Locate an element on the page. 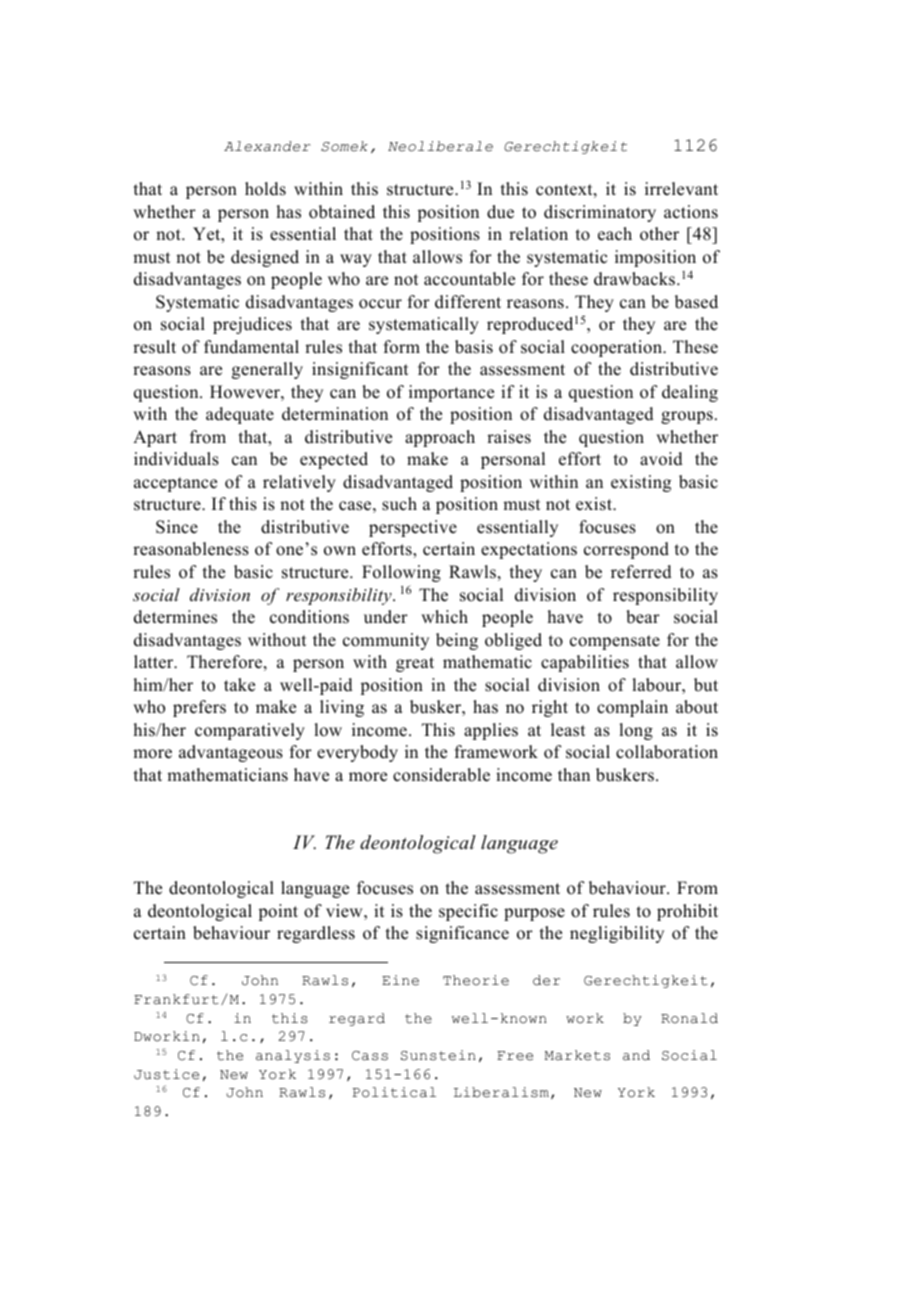  importance is located at coordinates (451, 393).
